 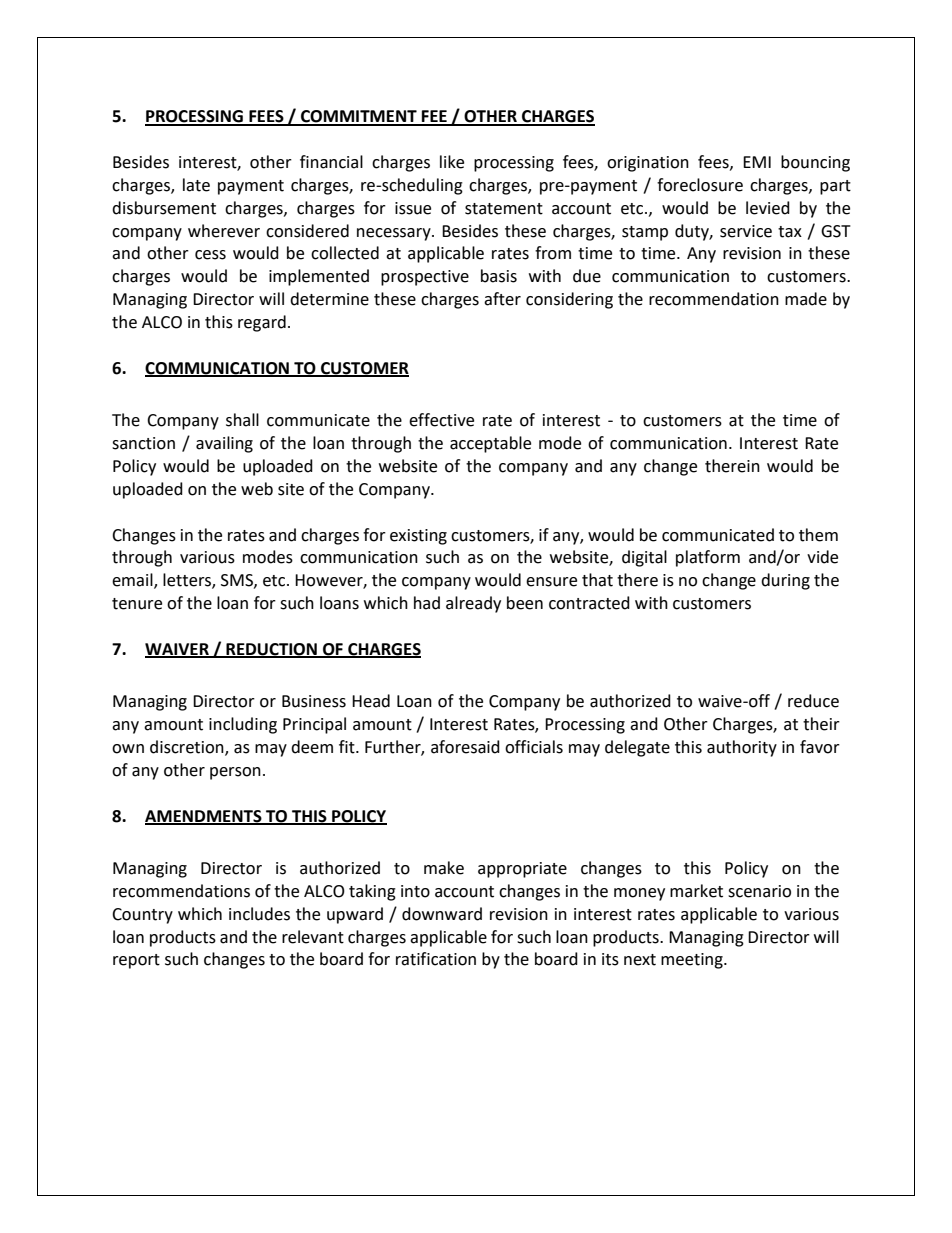 I want to click on EMI, so click(x=757, y=162).
